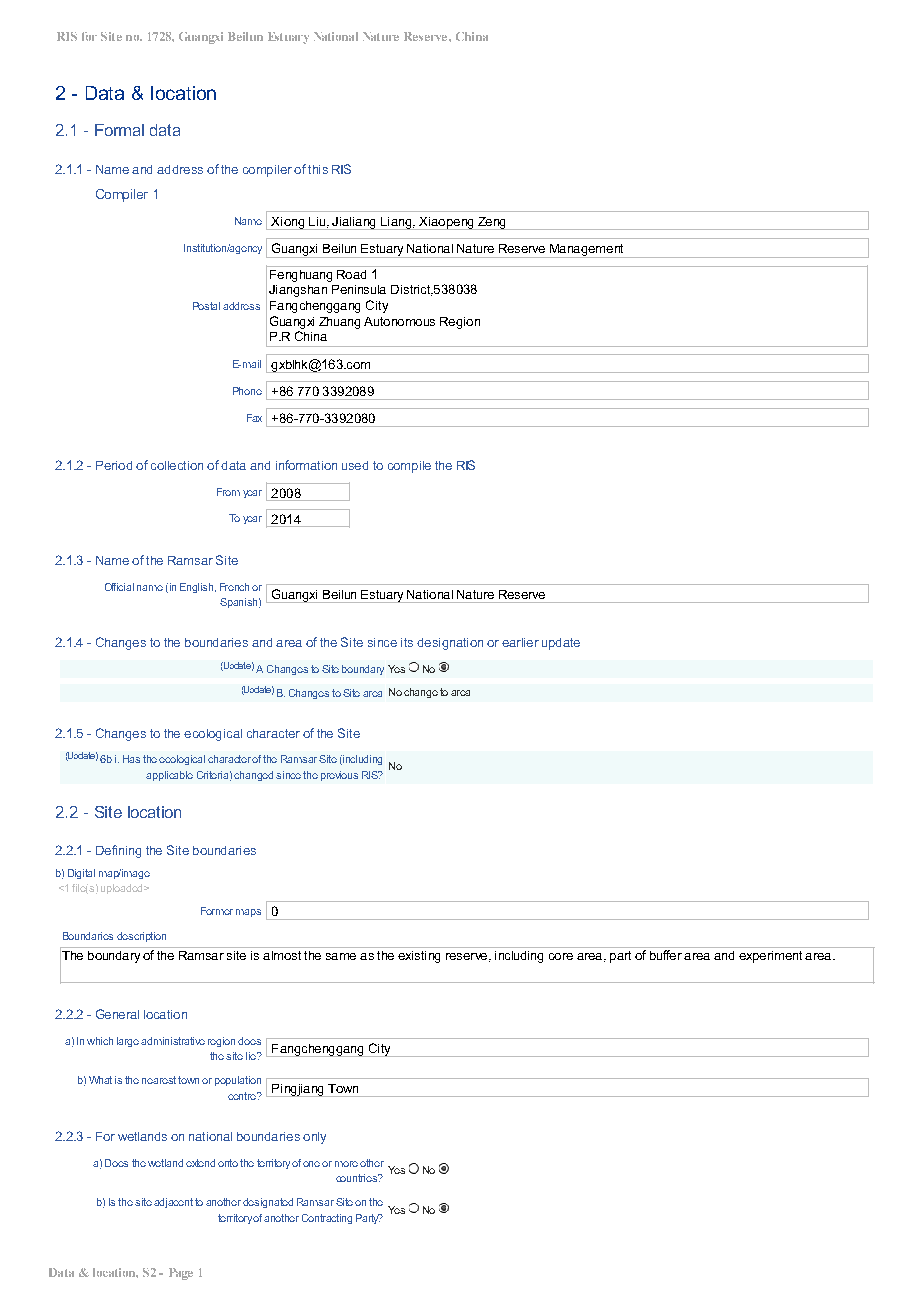  Describe the element at coordinates (586, 251) in the screenshot. I see `Management` at that location.
